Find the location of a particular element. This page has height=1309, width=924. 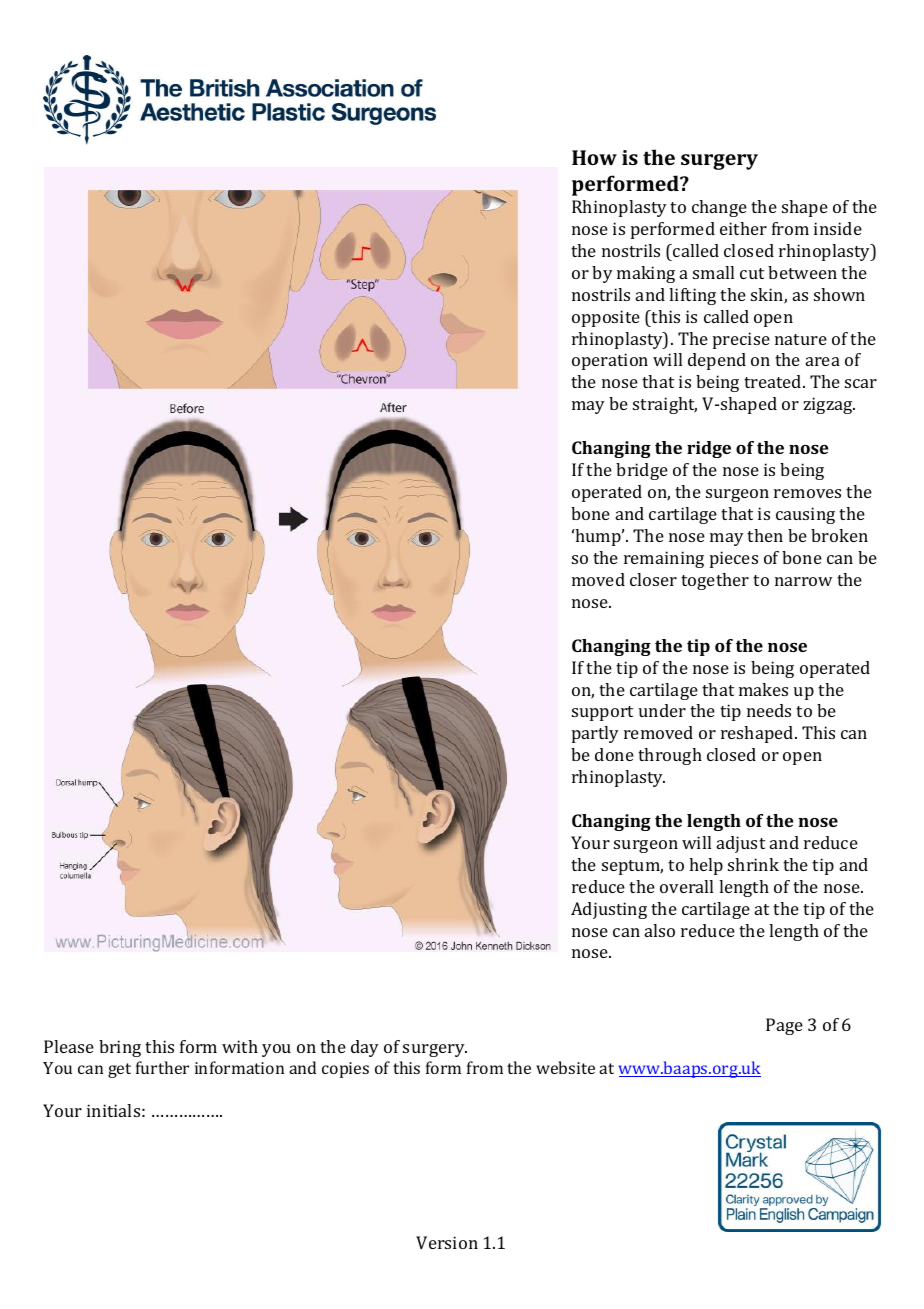

Version is located at coordinates (447, 1242).
